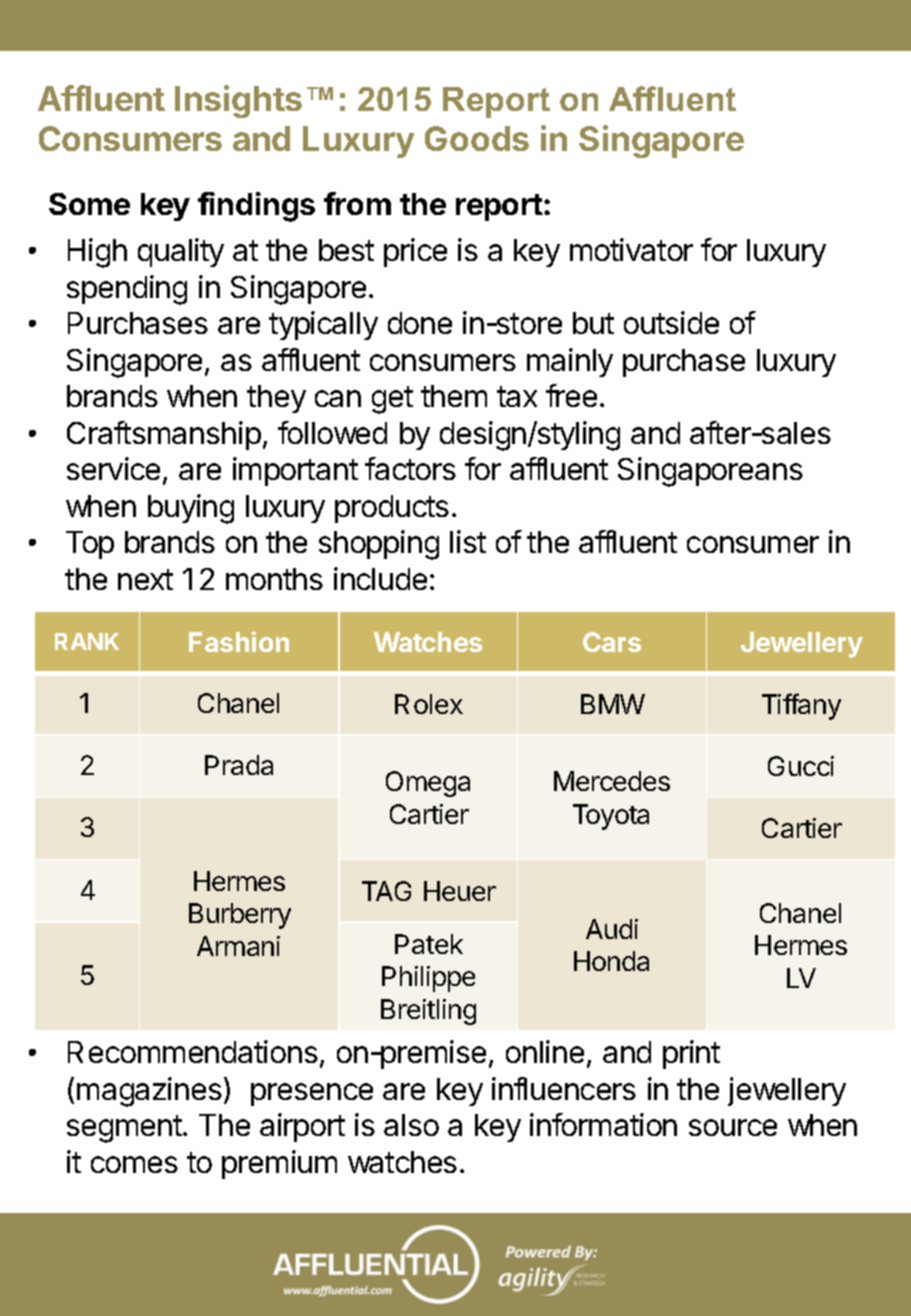 The image size is (911, 1316). I want to click on Cars, so click(612, 642).
